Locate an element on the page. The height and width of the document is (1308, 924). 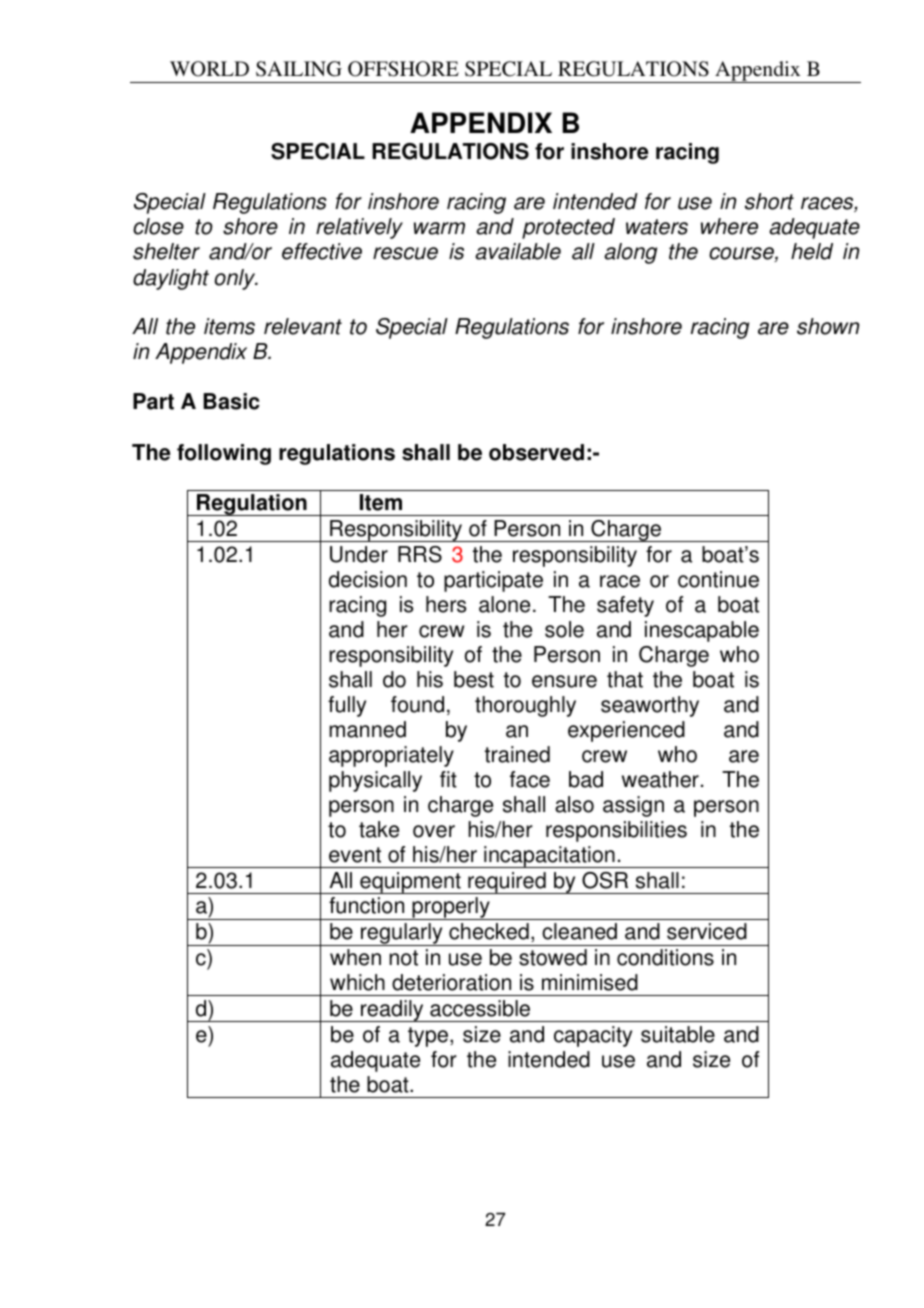
warm is located at coordinates (439, 228).
